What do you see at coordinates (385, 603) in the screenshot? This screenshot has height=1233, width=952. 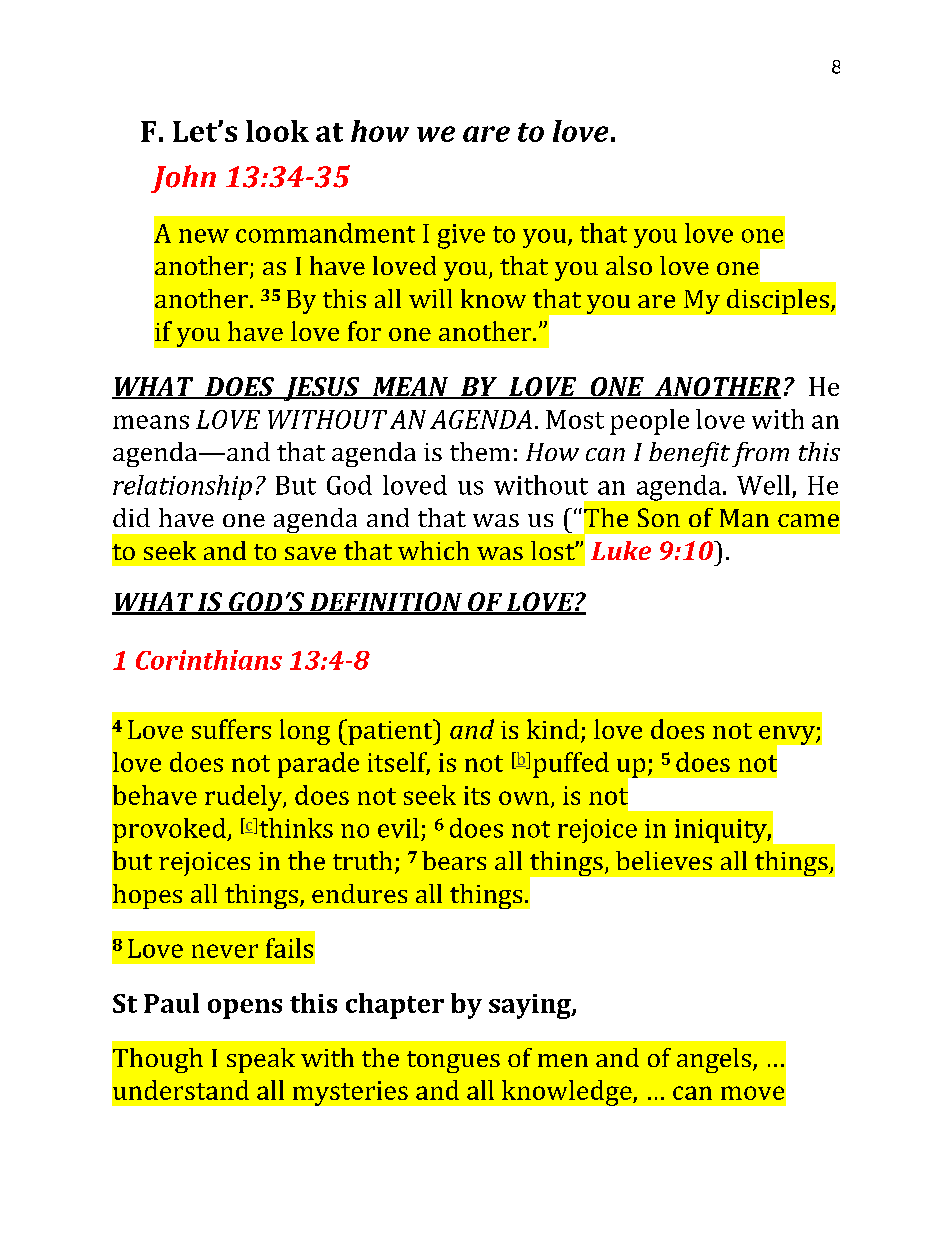 I see `DEFINITION` at bounding box center [385, 603].
